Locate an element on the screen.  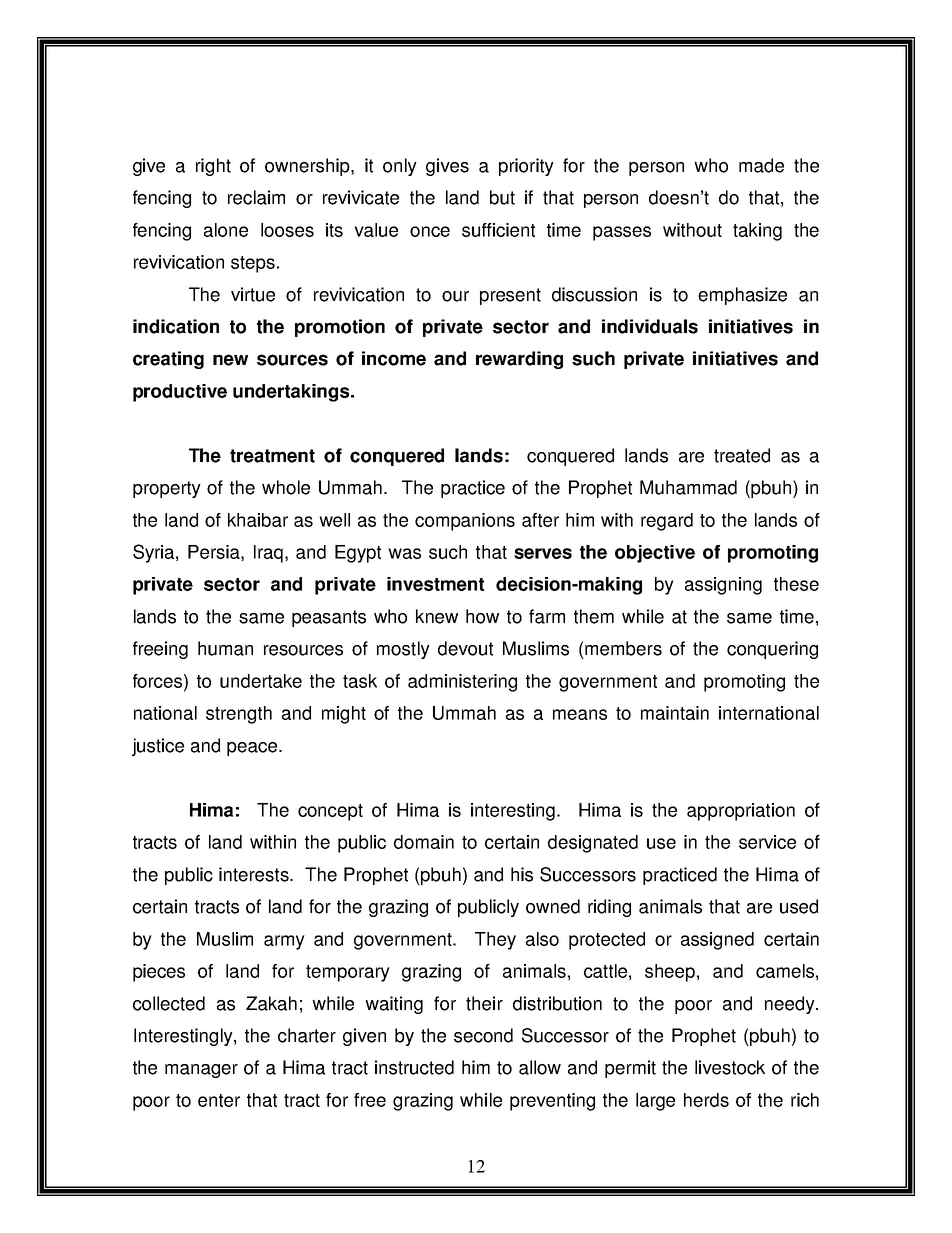
how is located at coordinates (482, 616).
